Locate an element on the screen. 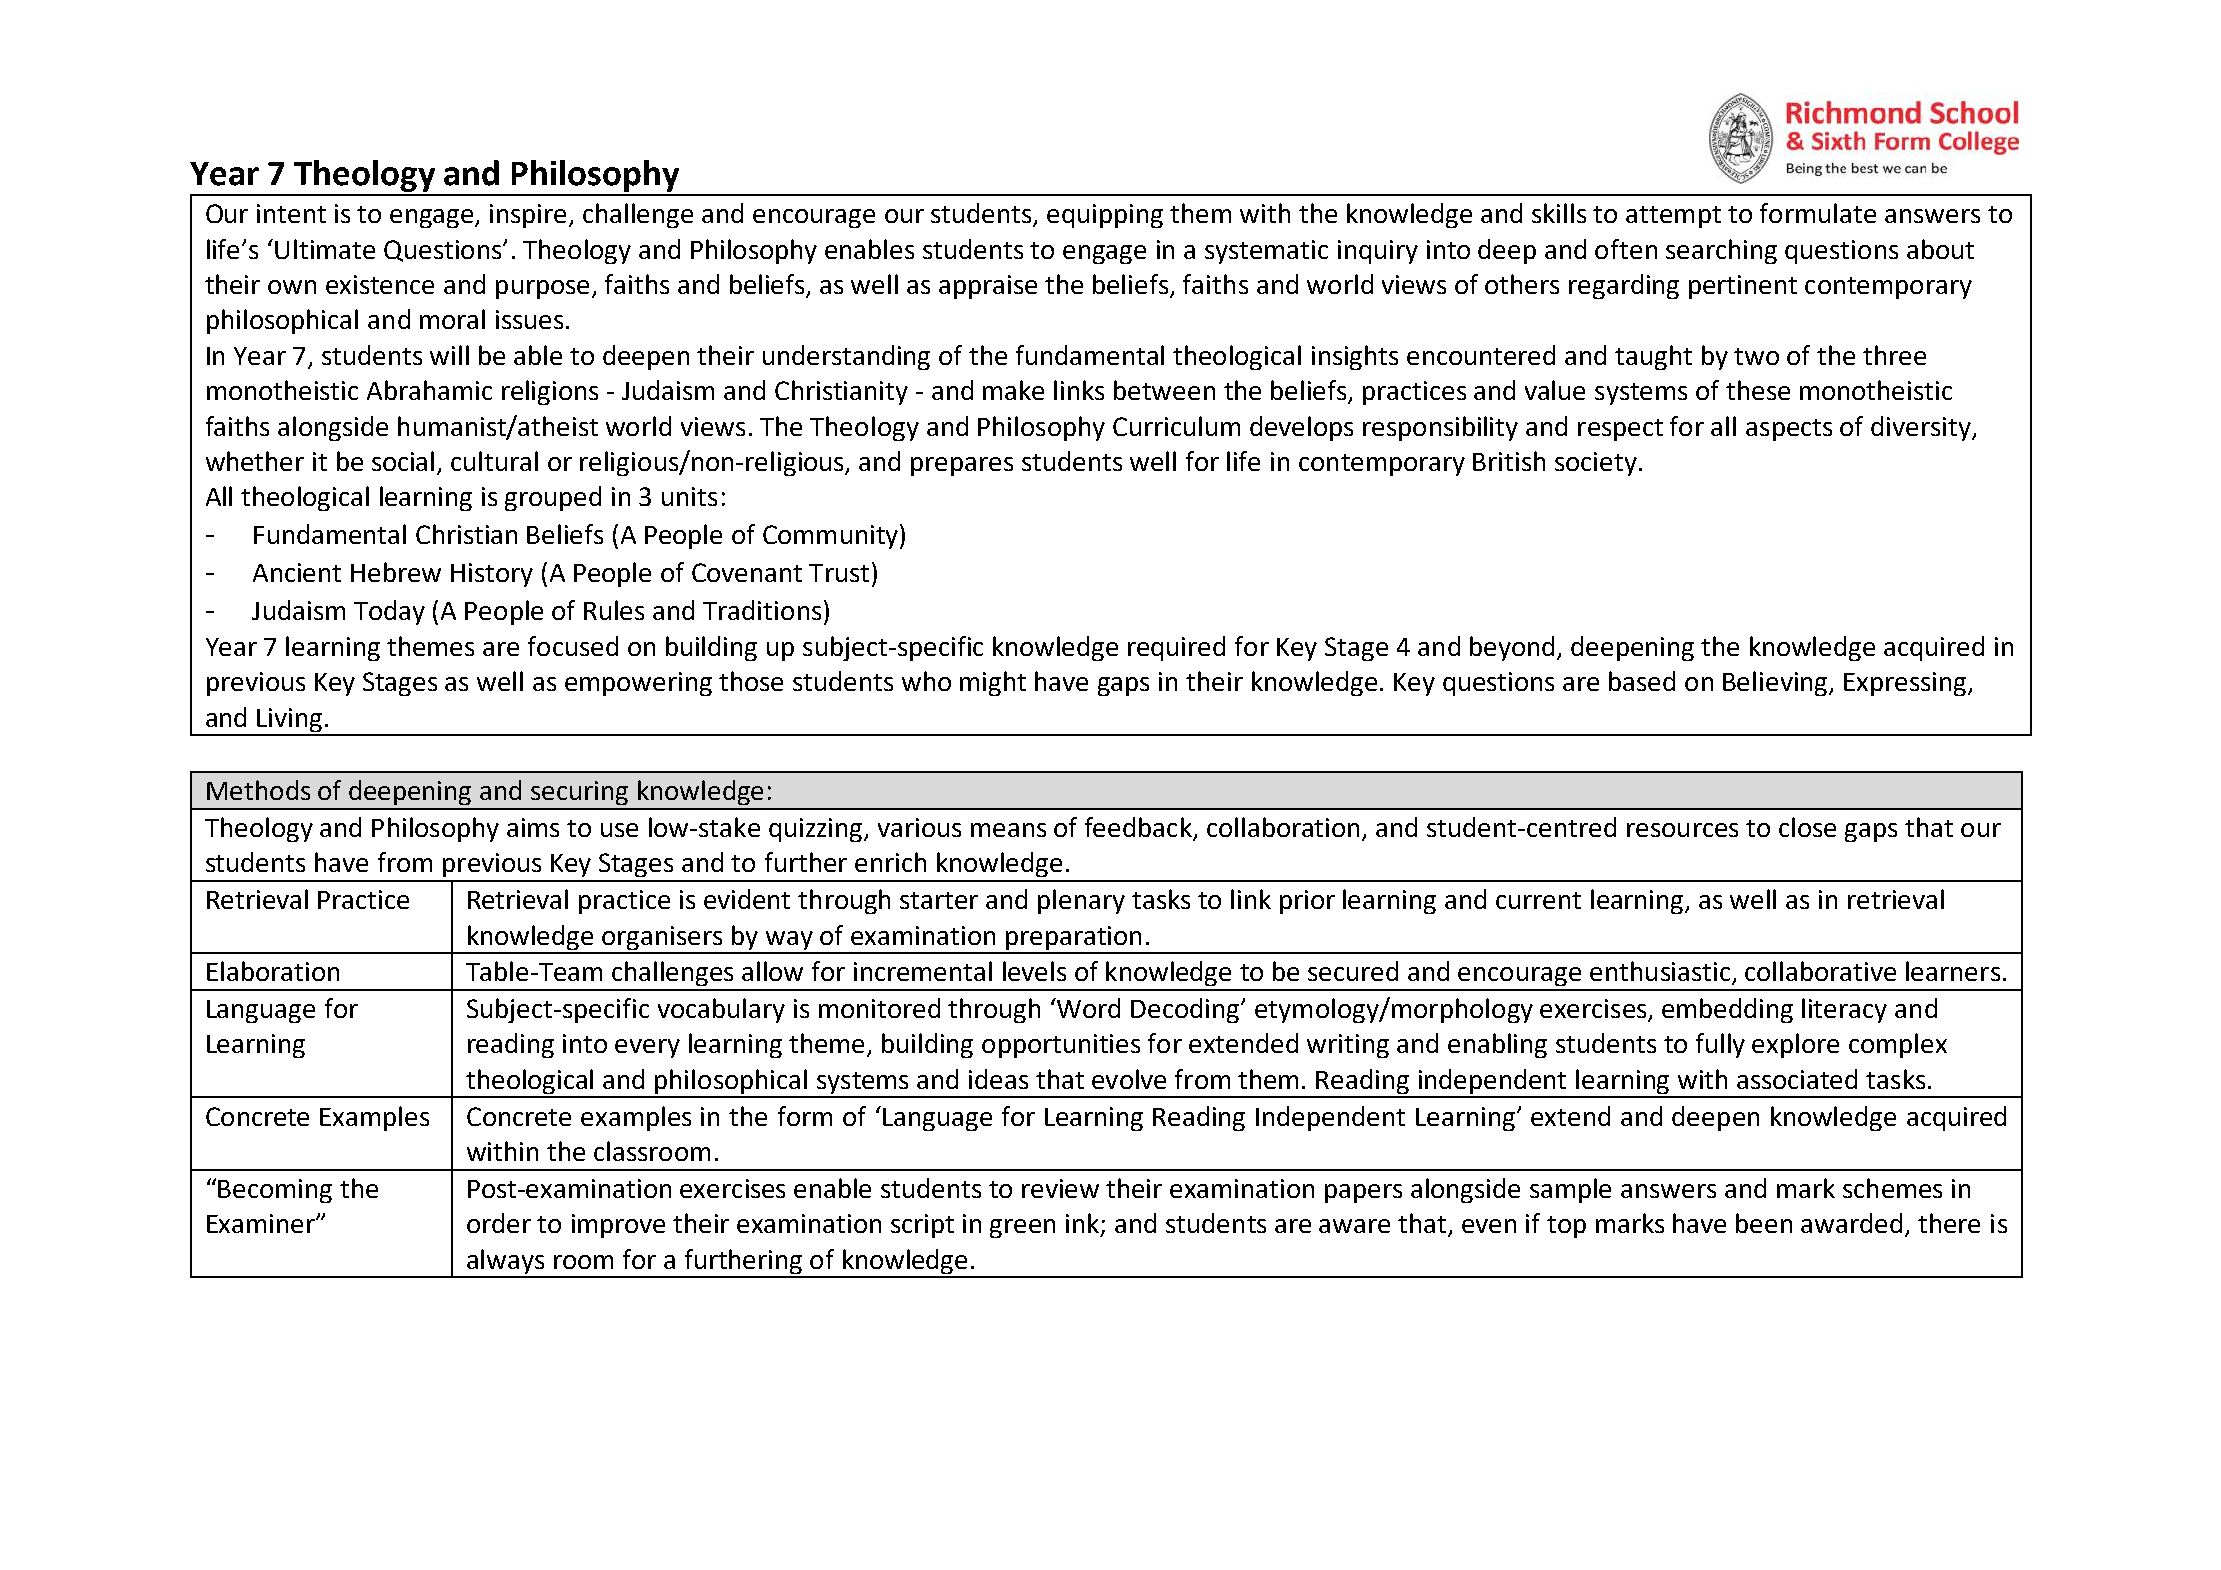 The height and width of the screenshot is (1570, 2221). searching is located at coordinates (1721, 251).
